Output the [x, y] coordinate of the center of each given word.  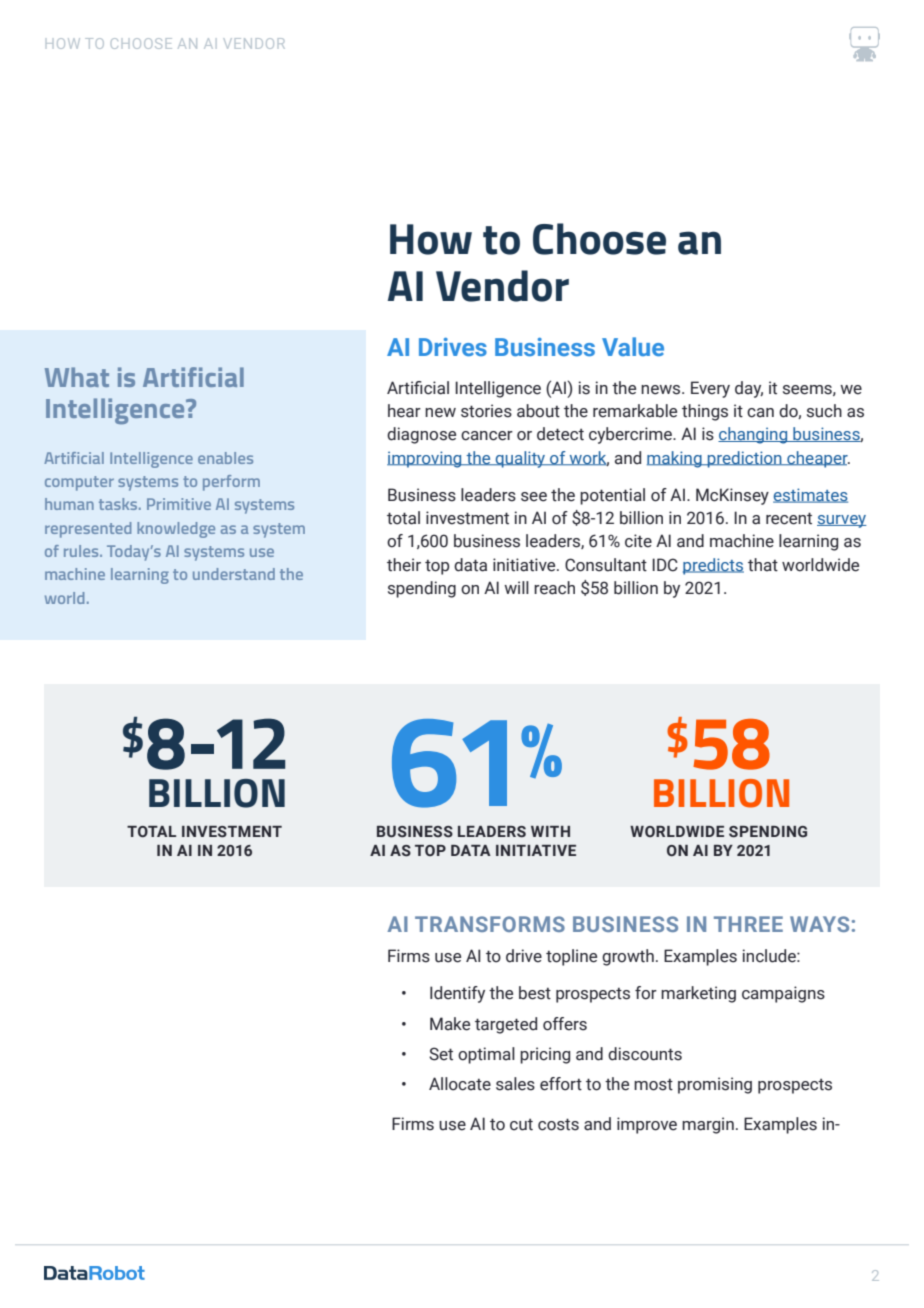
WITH [550, 831]
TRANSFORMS [490, 924]
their [404, 565]
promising [715, 1085]
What [77, 377]
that [763, 565]
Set [441, 1054]
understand [234, 574]
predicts [713, 566]
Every [710, 389]
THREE [748, 924]
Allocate [460, 1084]
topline [571, 957]
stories [486, 411]
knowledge [176, 530]
